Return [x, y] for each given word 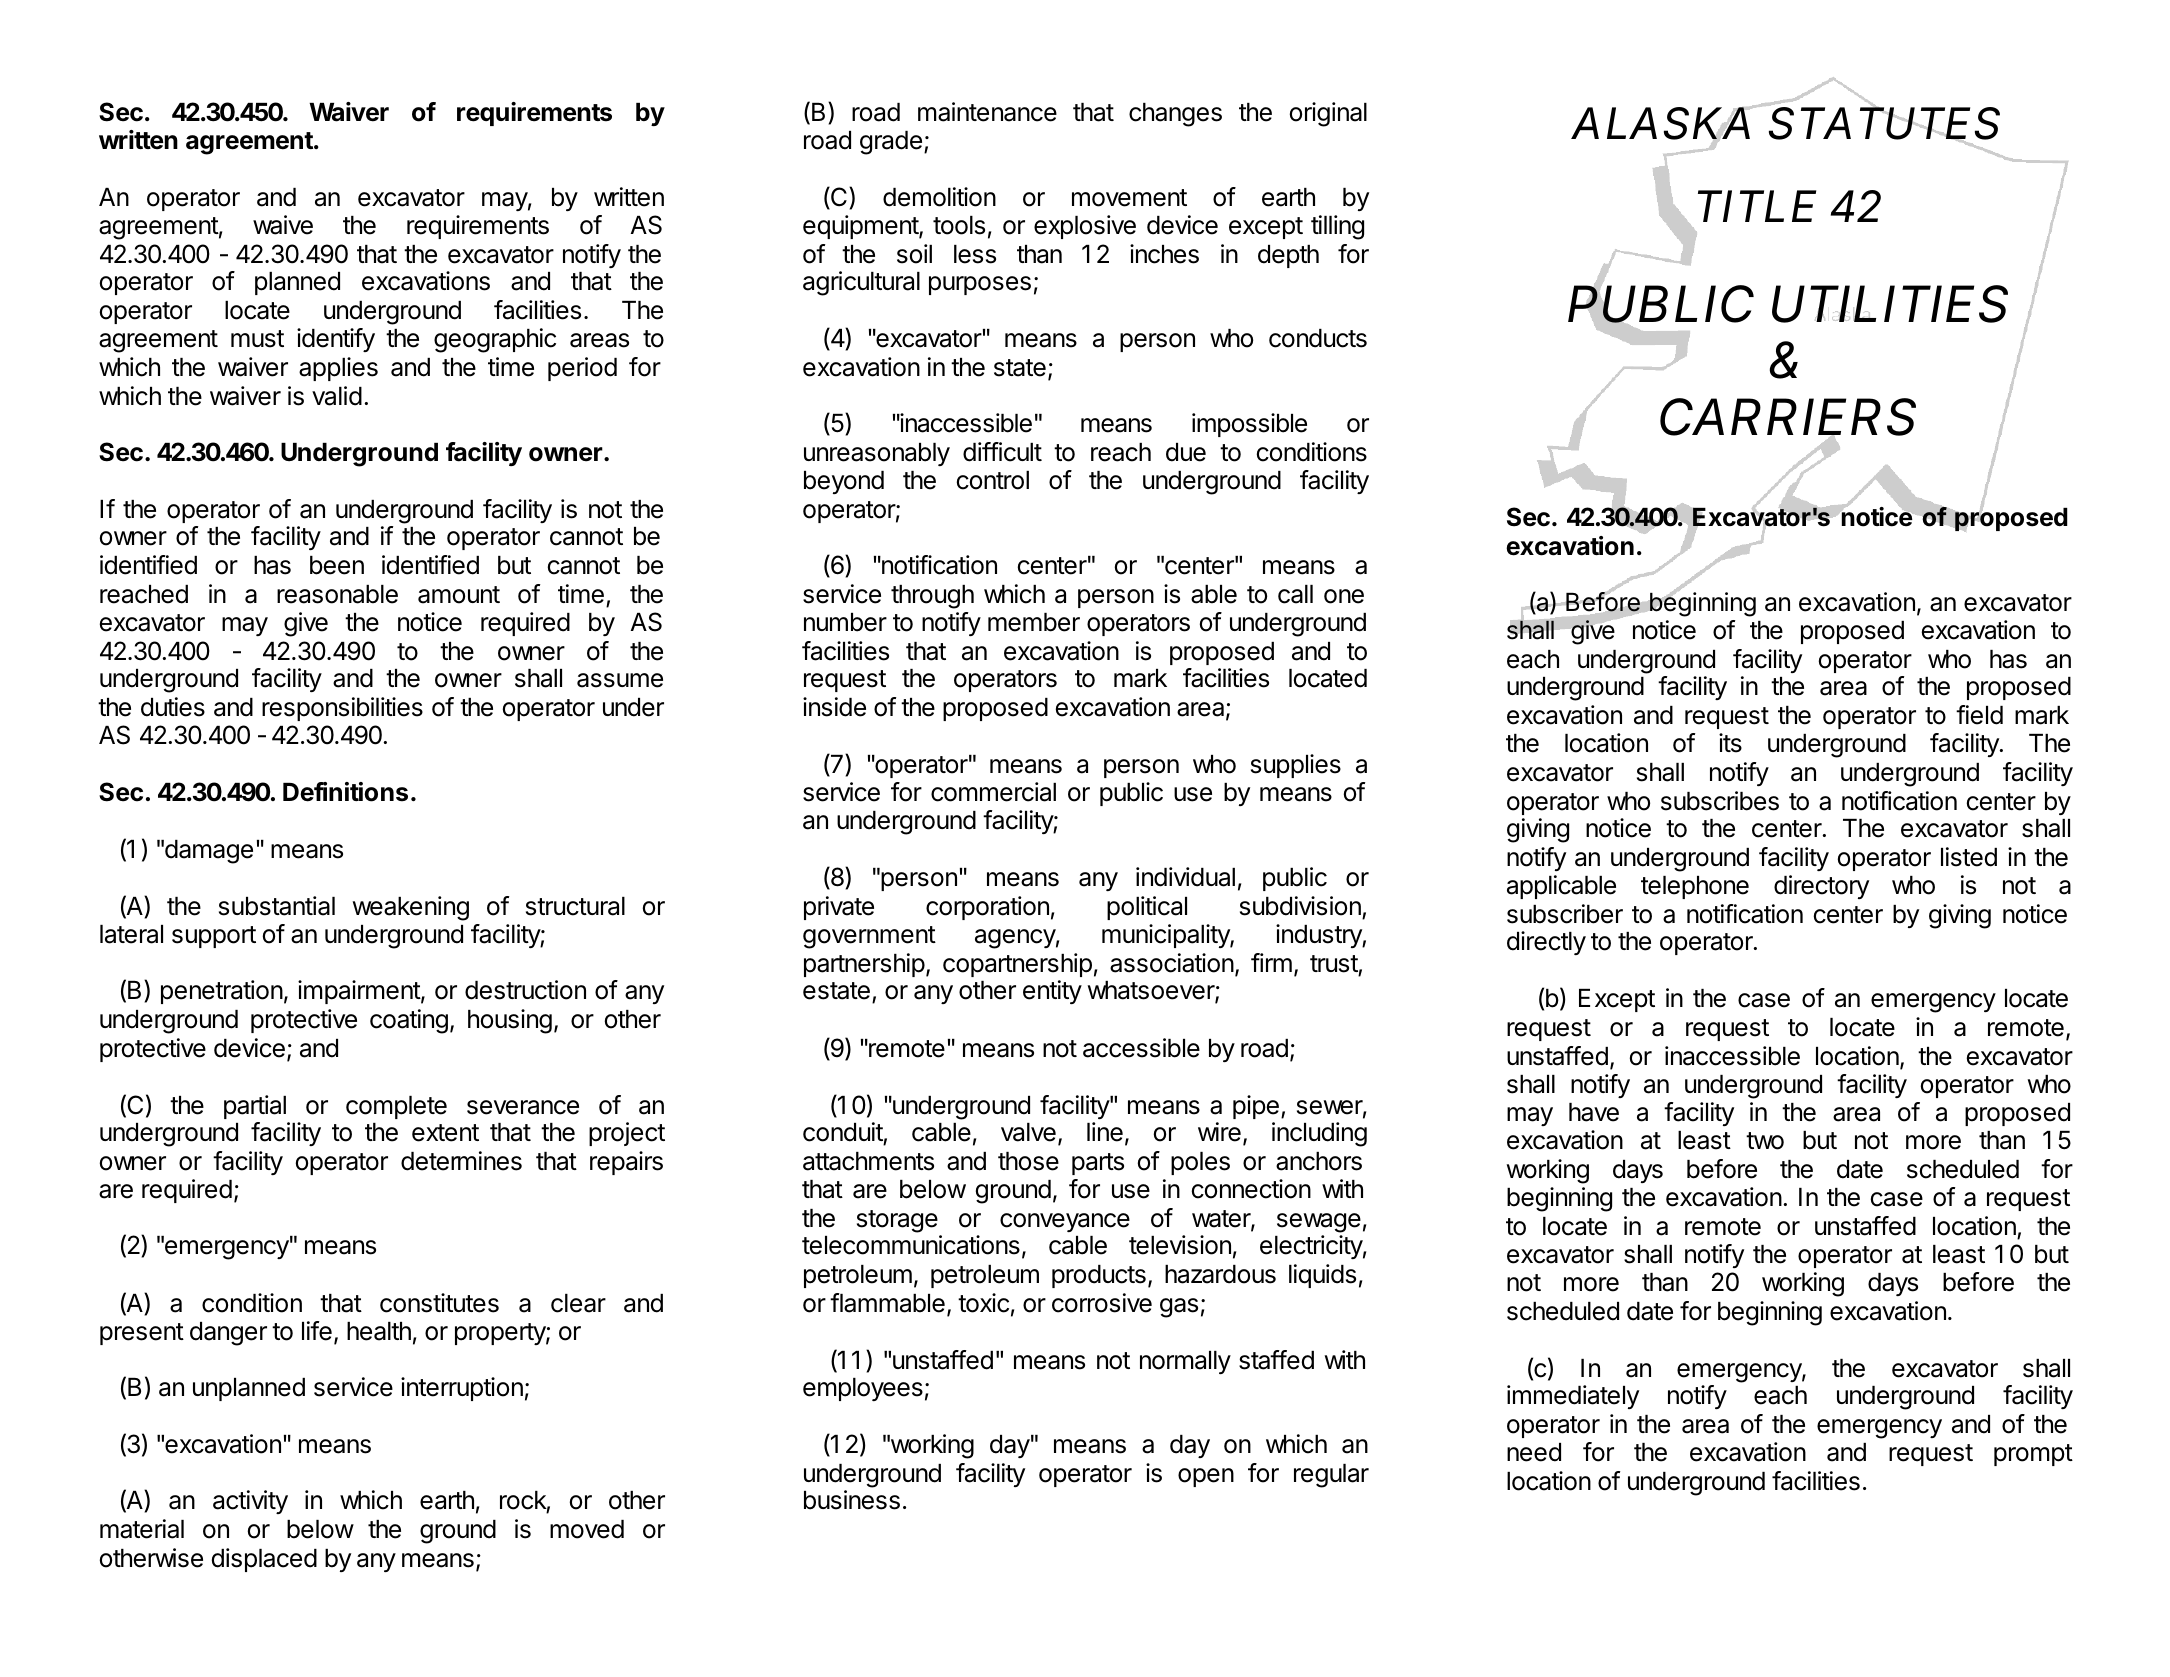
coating [409, 1021]
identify [336, 340]
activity [250, 1502]
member [1034, 622]
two [1765, 1141]
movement [1129, 198]
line [1105, 1132]
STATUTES [1883, 124]
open [1206, 1477]
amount [459, 595]
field [1979, 715]
